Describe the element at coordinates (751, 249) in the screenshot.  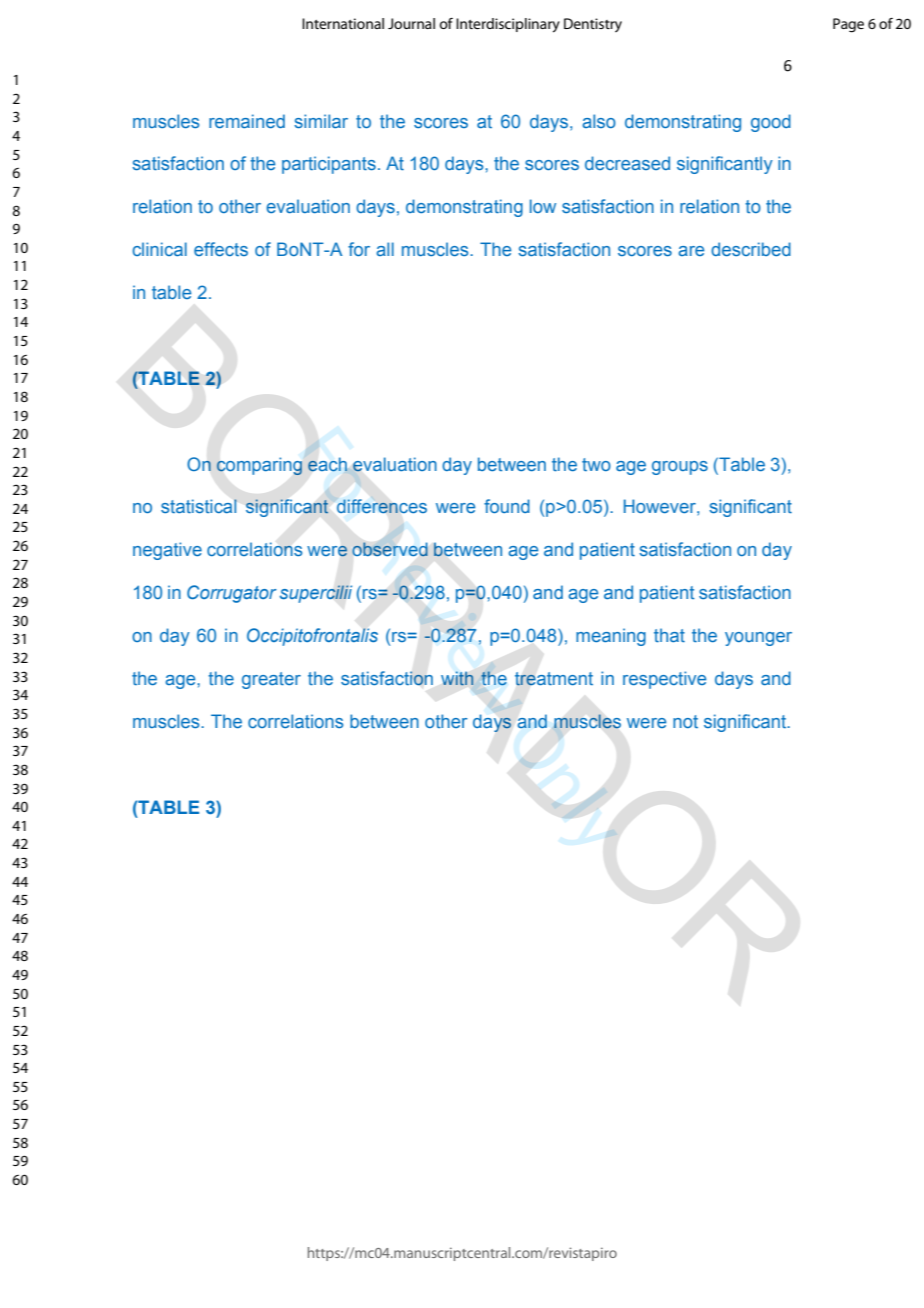
I see `described` at that location.
